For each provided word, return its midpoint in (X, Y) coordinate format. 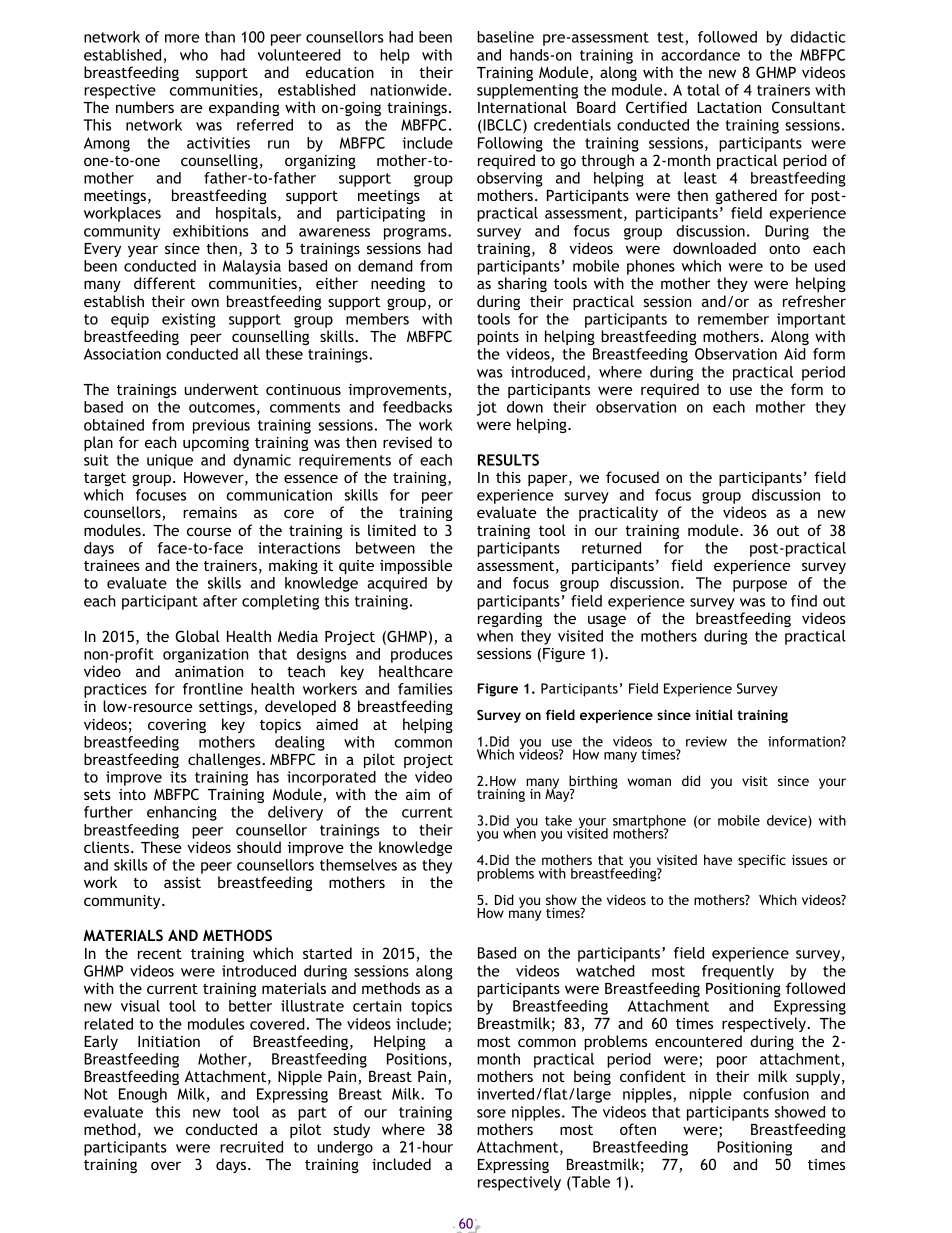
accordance (700, 55)
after (220, 601)
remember (733, 319)
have (718, 859)
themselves (358, 865)
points (498, 338)
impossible (416, 566)
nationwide (410, 90)
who (194, 55)
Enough (143, 1095)
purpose (760, 586)
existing (189, 320)
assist (182, 882)
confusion (776, 1094)
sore (491, 1113)
